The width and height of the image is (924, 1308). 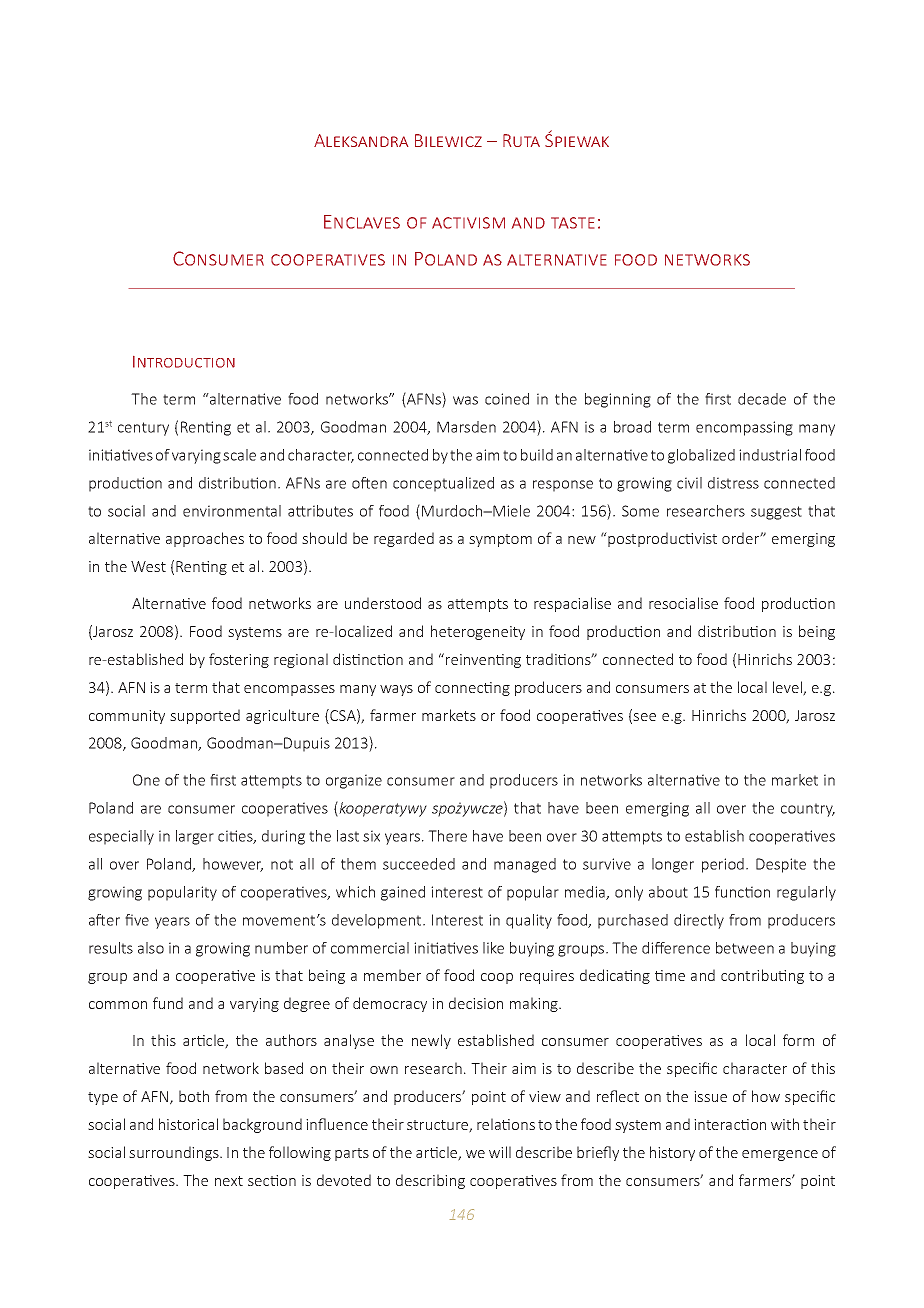 I want to click on directly, so click(x=699, y=921).
